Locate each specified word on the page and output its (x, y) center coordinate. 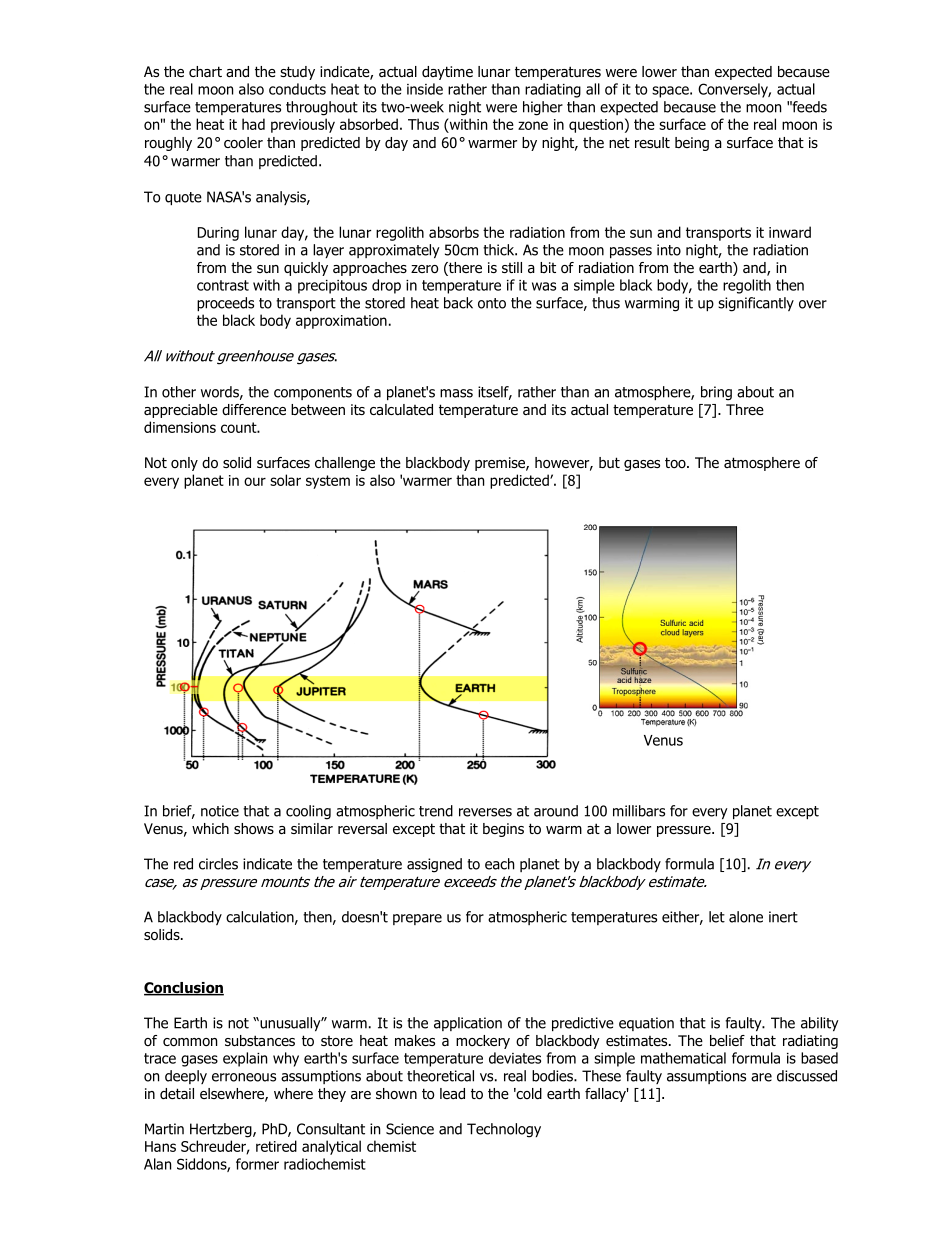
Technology (504, 1130)
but (609, 462)
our (255, 481)
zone (533, 125)
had (253, 124)
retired (276, 1146)
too (676, 462)
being (692, 144)
